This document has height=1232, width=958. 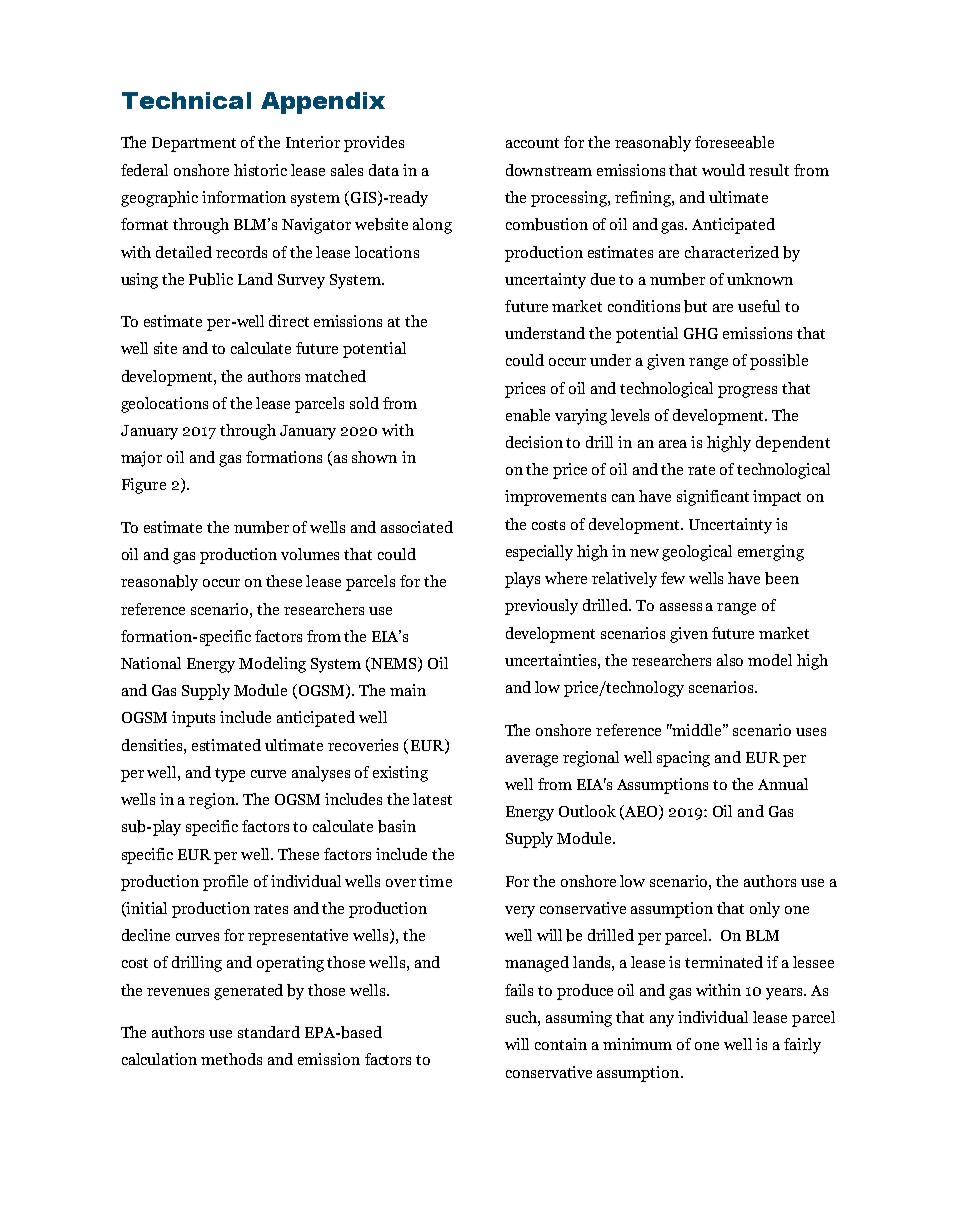 I want to click on account, so click(x=532, y=143).
